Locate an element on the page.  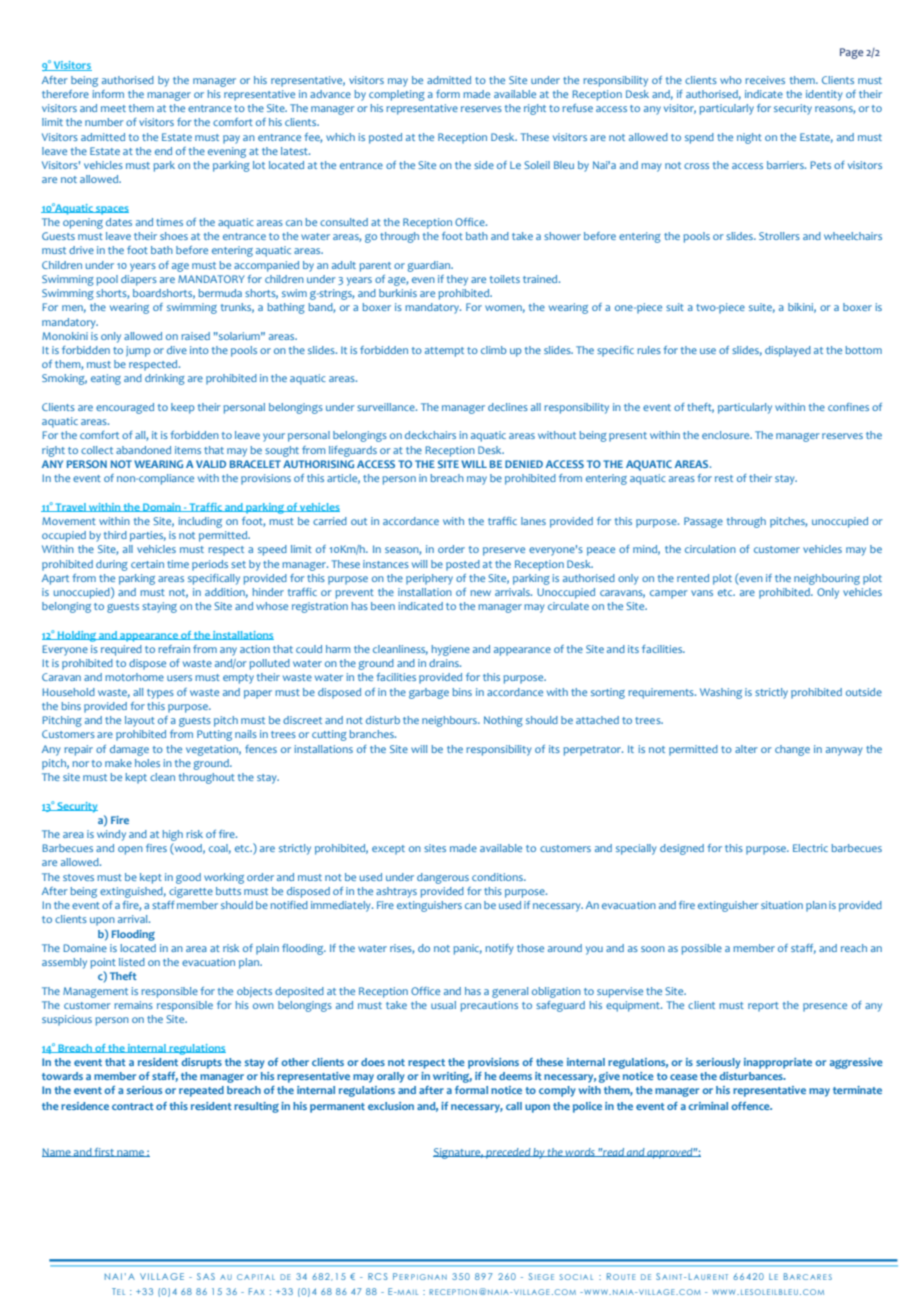
contract is located at coordinates (133, 1106).
